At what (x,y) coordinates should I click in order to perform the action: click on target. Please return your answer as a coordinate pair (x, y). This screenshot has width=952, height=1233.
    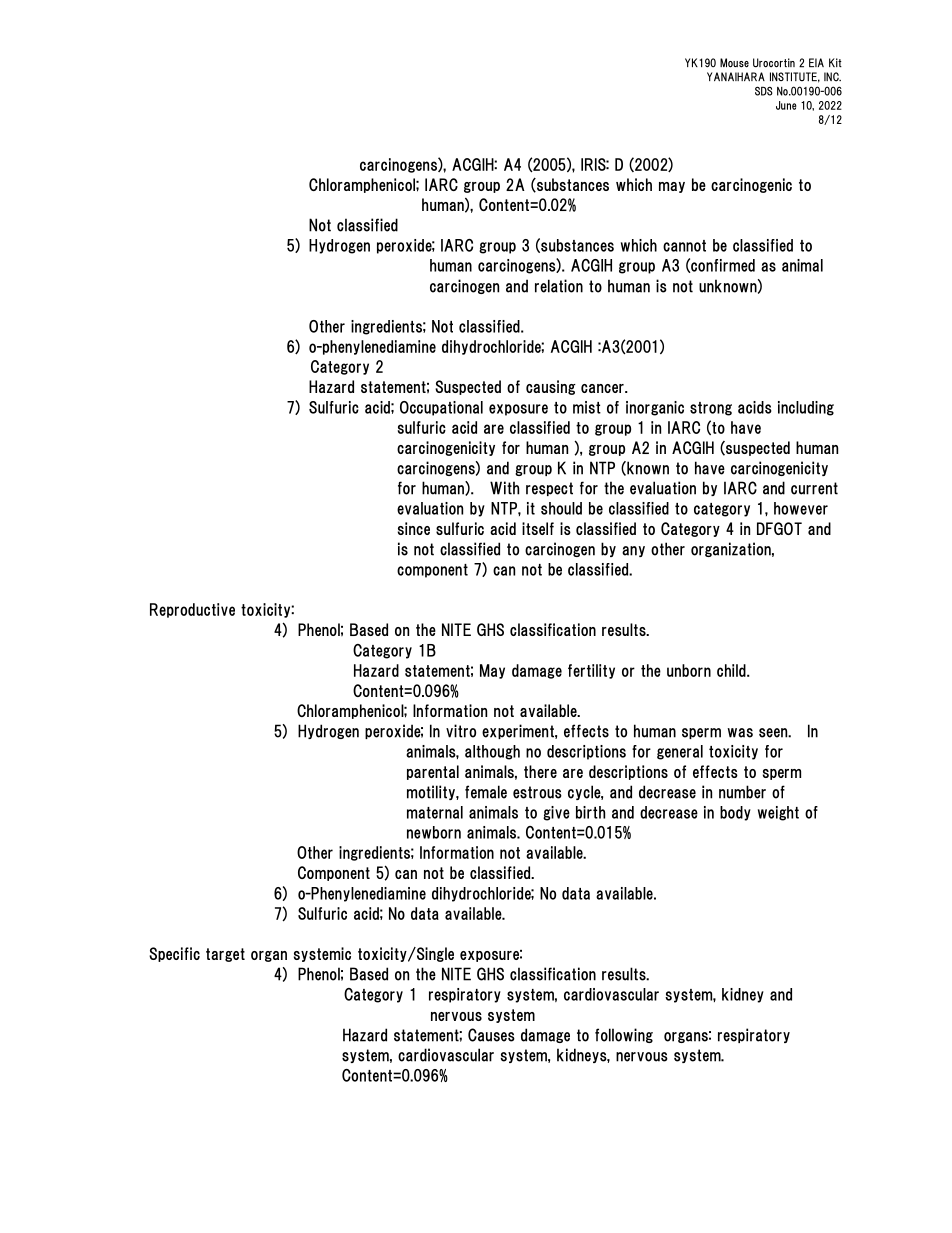
    Looking at the image, I should click on (225, 955).
